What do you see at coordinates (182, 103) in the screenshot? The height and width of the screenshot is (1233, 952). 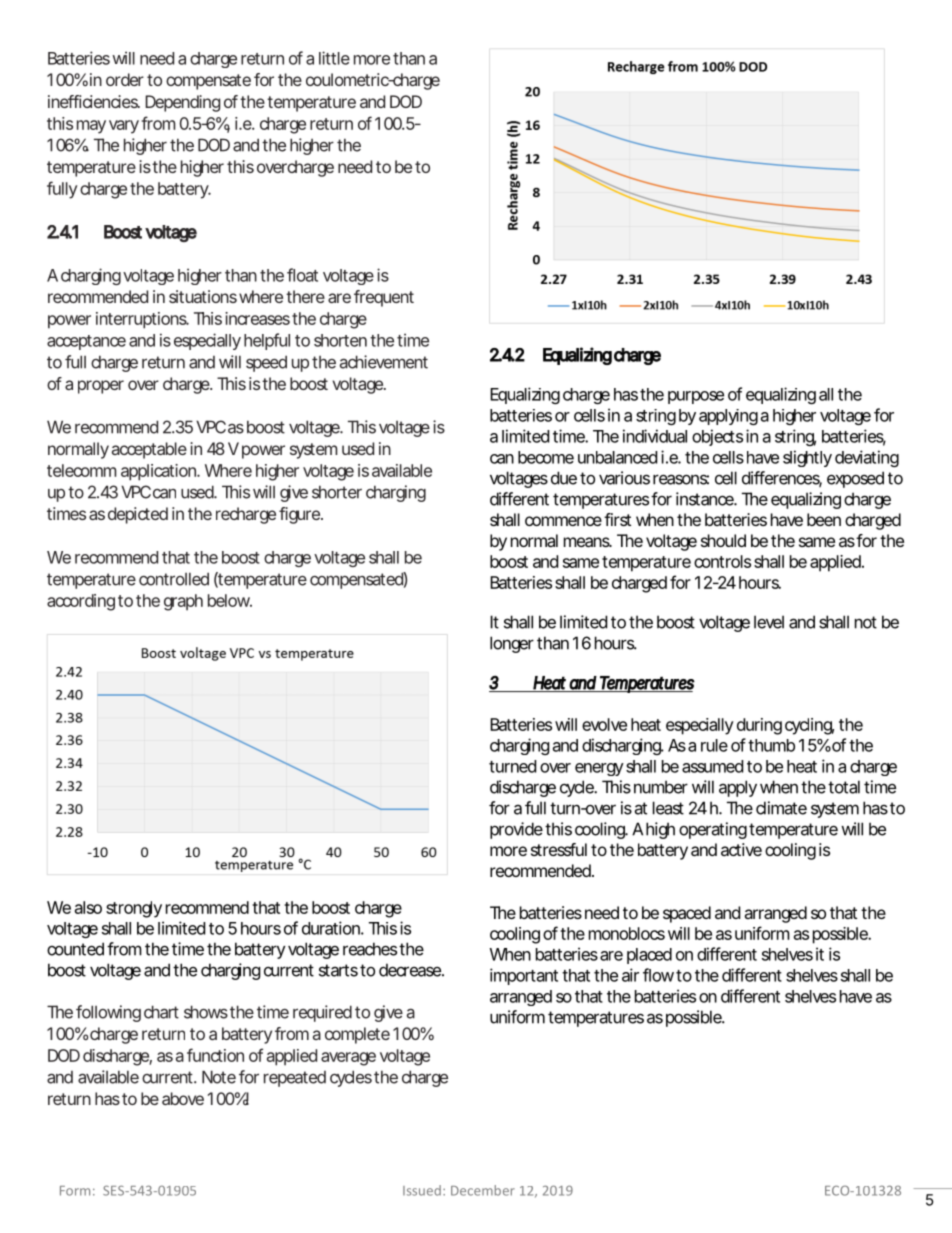 I see `Depending` at bounding box center [182, 103].
